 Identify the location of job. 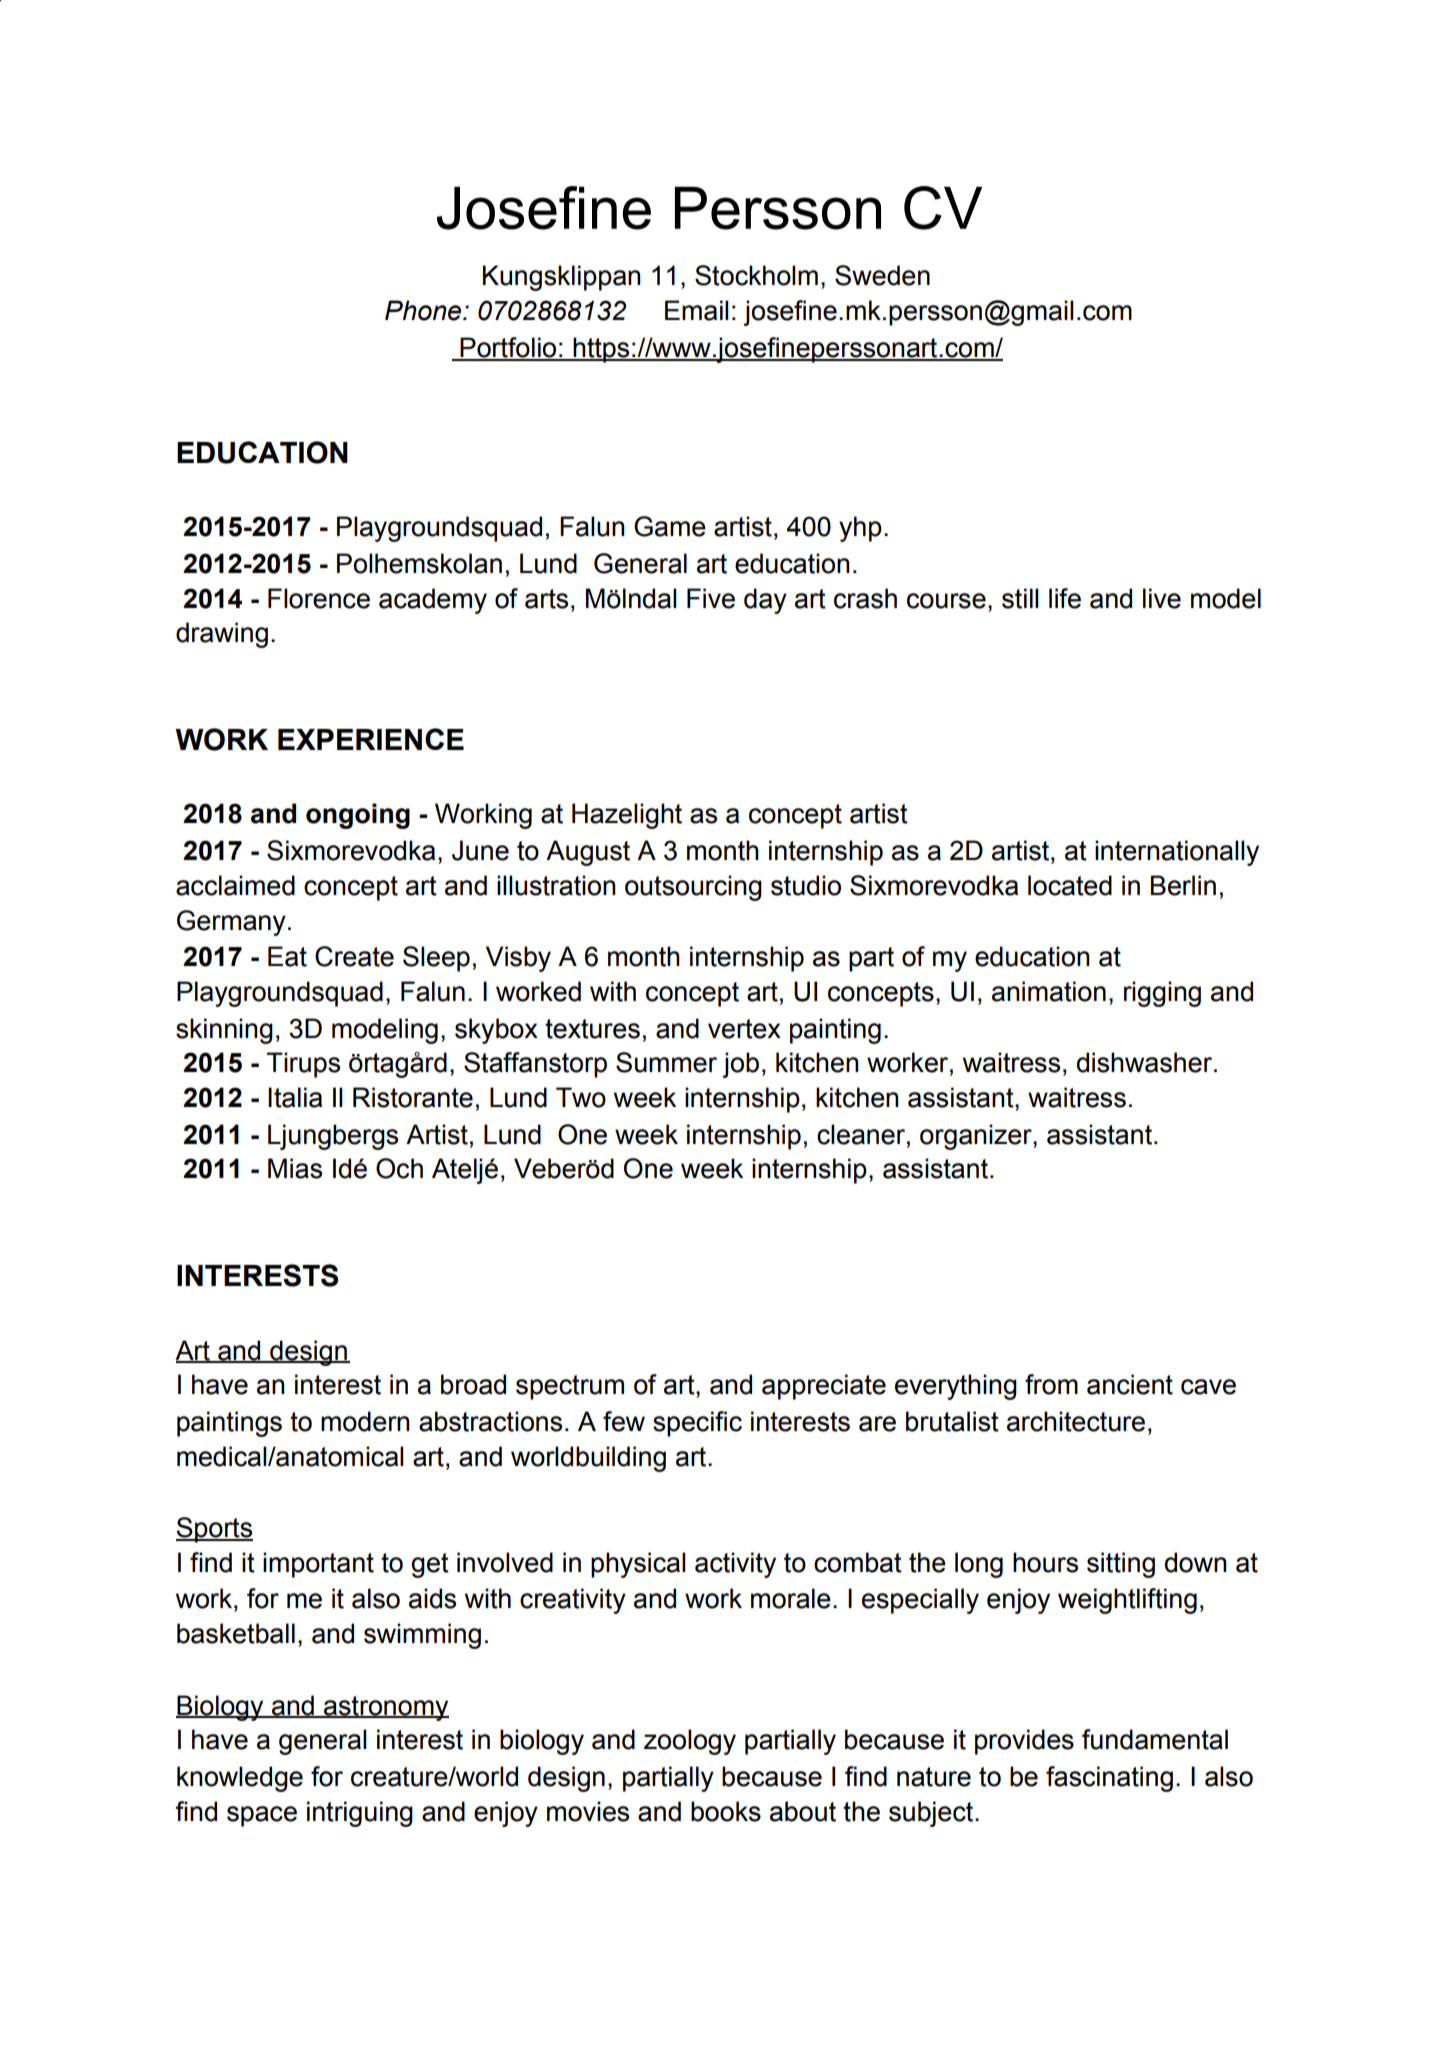
(741, 1065).
